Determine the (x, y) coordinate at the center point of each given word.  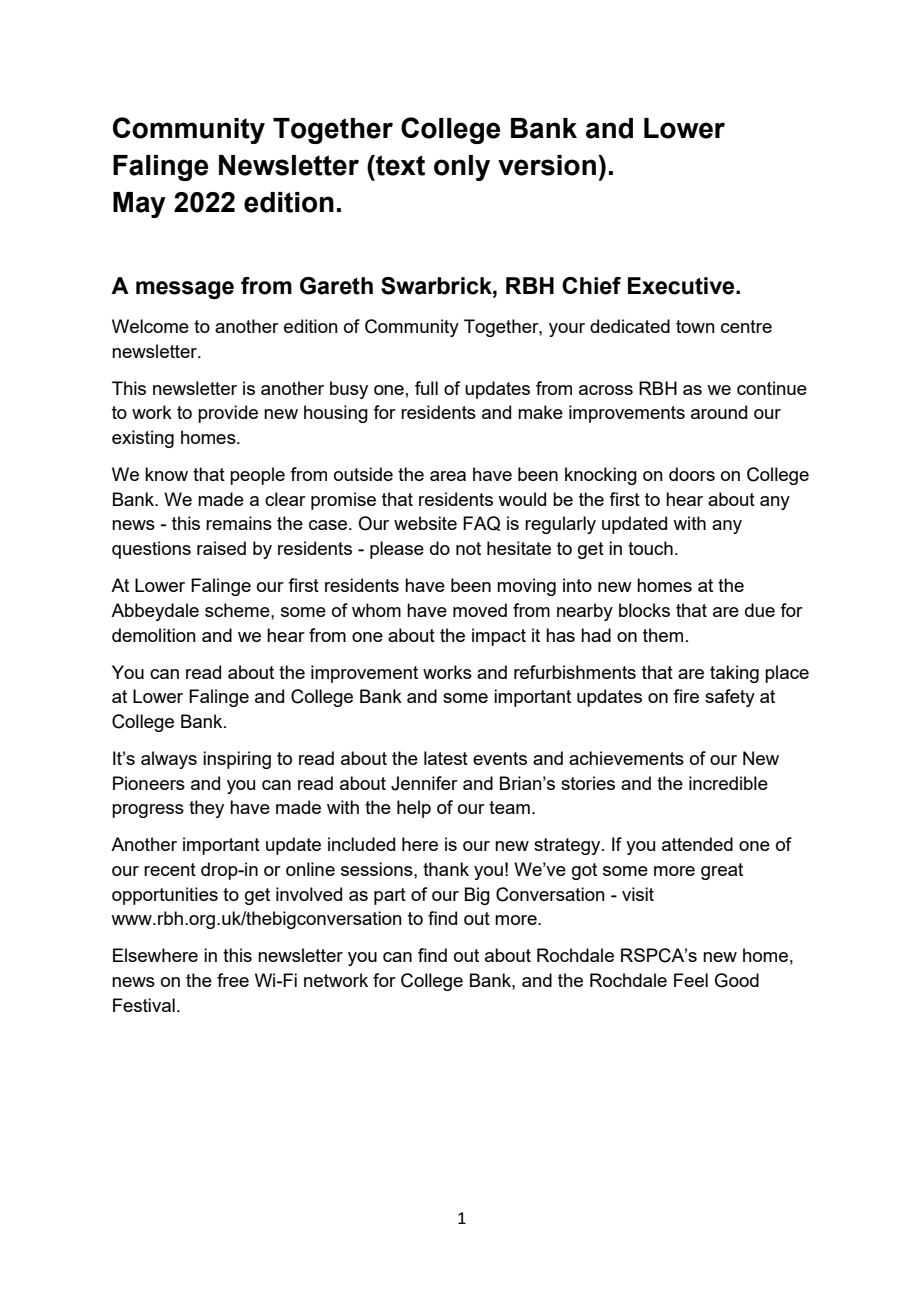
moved (480, 610)
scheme (238, 610)
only (462, 168)
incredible (728, 783)
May (139, 205)
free (233, 980)
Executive (682, 286)
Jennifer (424, 783)
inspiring (237, 760)
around (719, 412)
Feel (691, 980)
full (426, 388)
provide (228, 414)
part (390, 896)
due (760, 610)
